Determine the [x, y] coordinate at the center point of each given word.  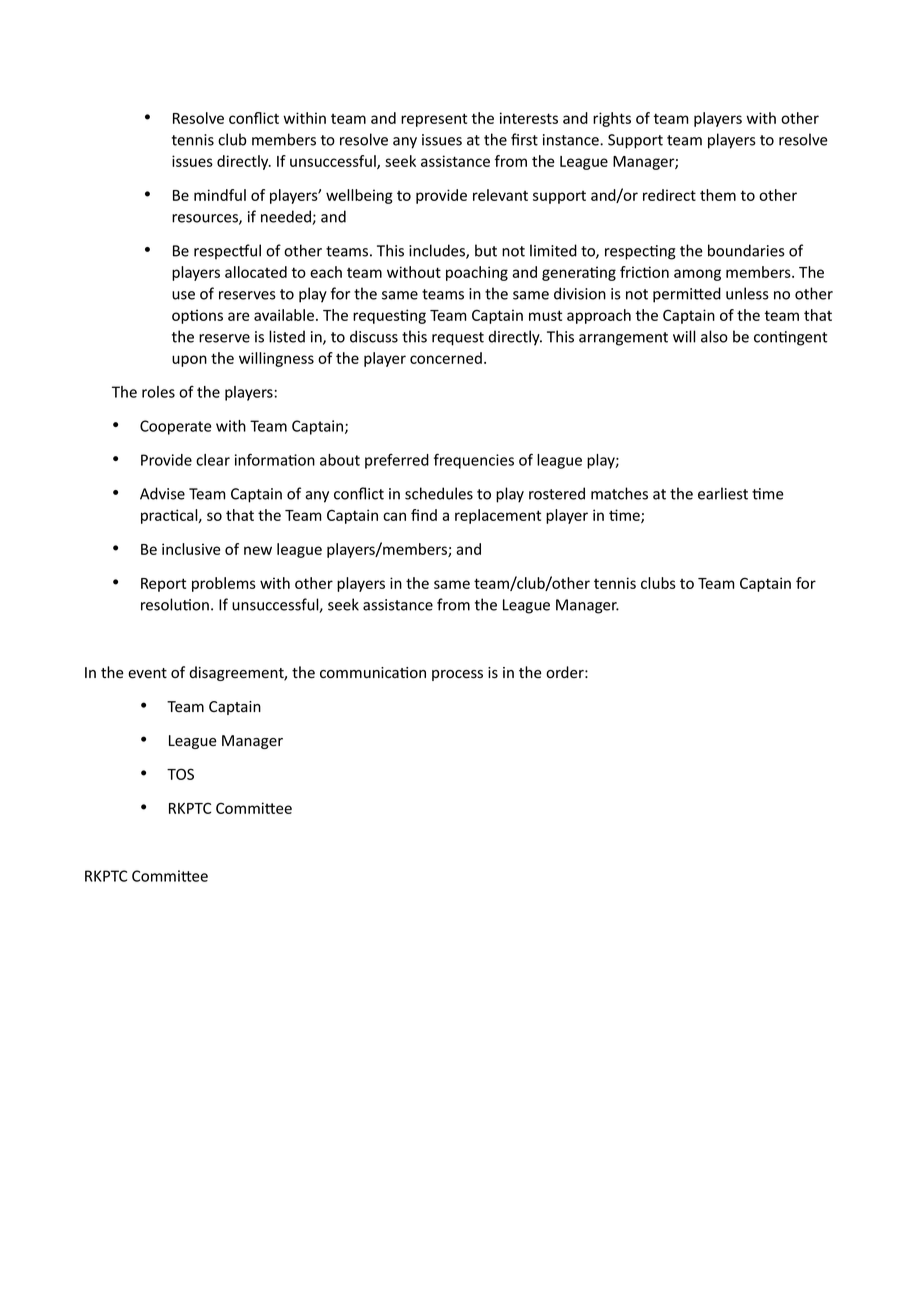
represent [434, 120]
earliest [723, 493]
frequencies [474, 461]
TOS [180, 774]
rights [612, 119]
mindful [220, 195]
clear [213, 460]
